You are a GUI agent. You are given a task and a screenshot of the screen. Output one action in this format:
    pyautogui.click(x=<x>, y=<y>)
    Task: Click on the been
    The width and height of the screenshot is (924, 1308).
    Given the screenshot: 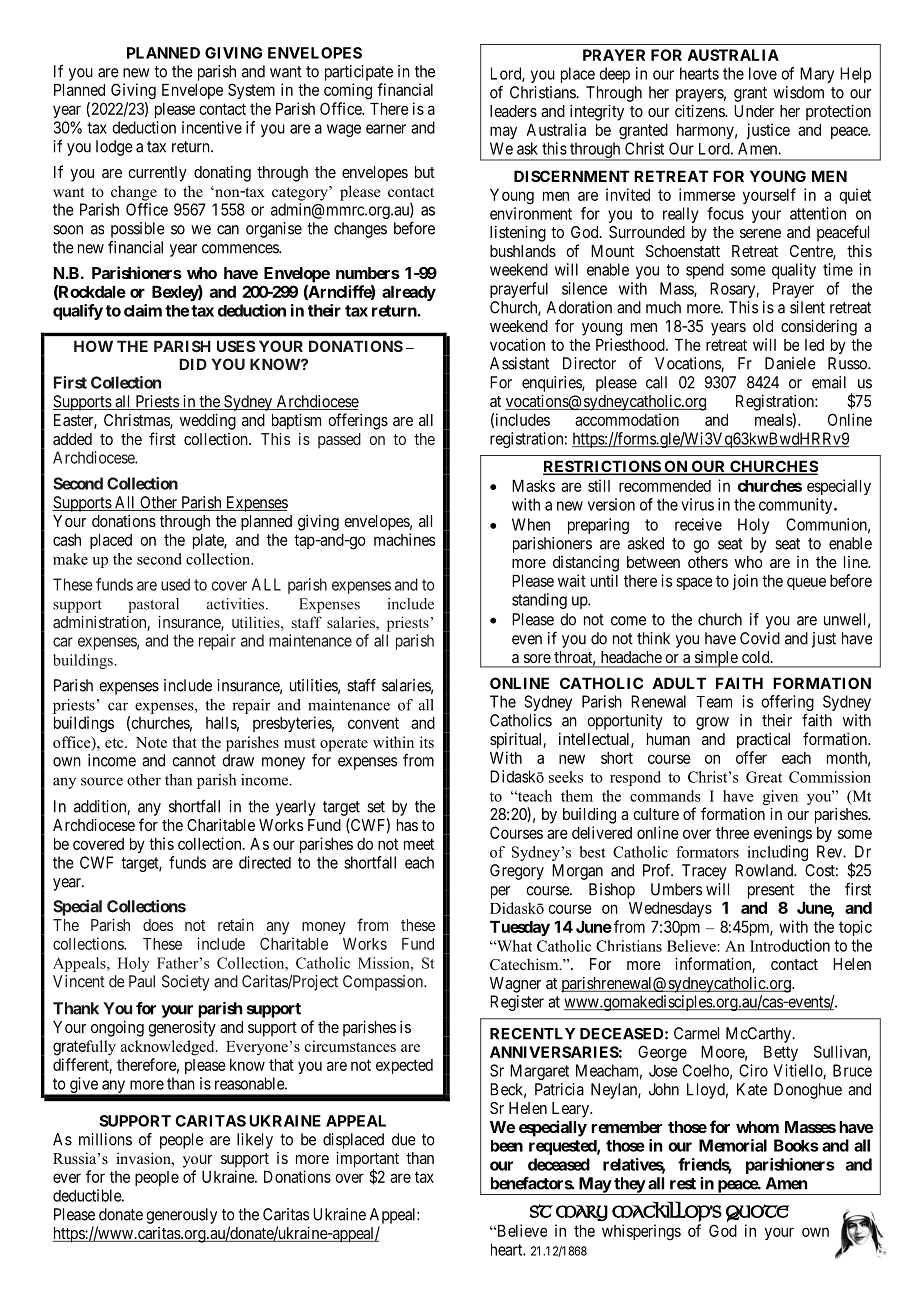 What is the action you would take?
    pyautogui.click(x=507, y=1146)
